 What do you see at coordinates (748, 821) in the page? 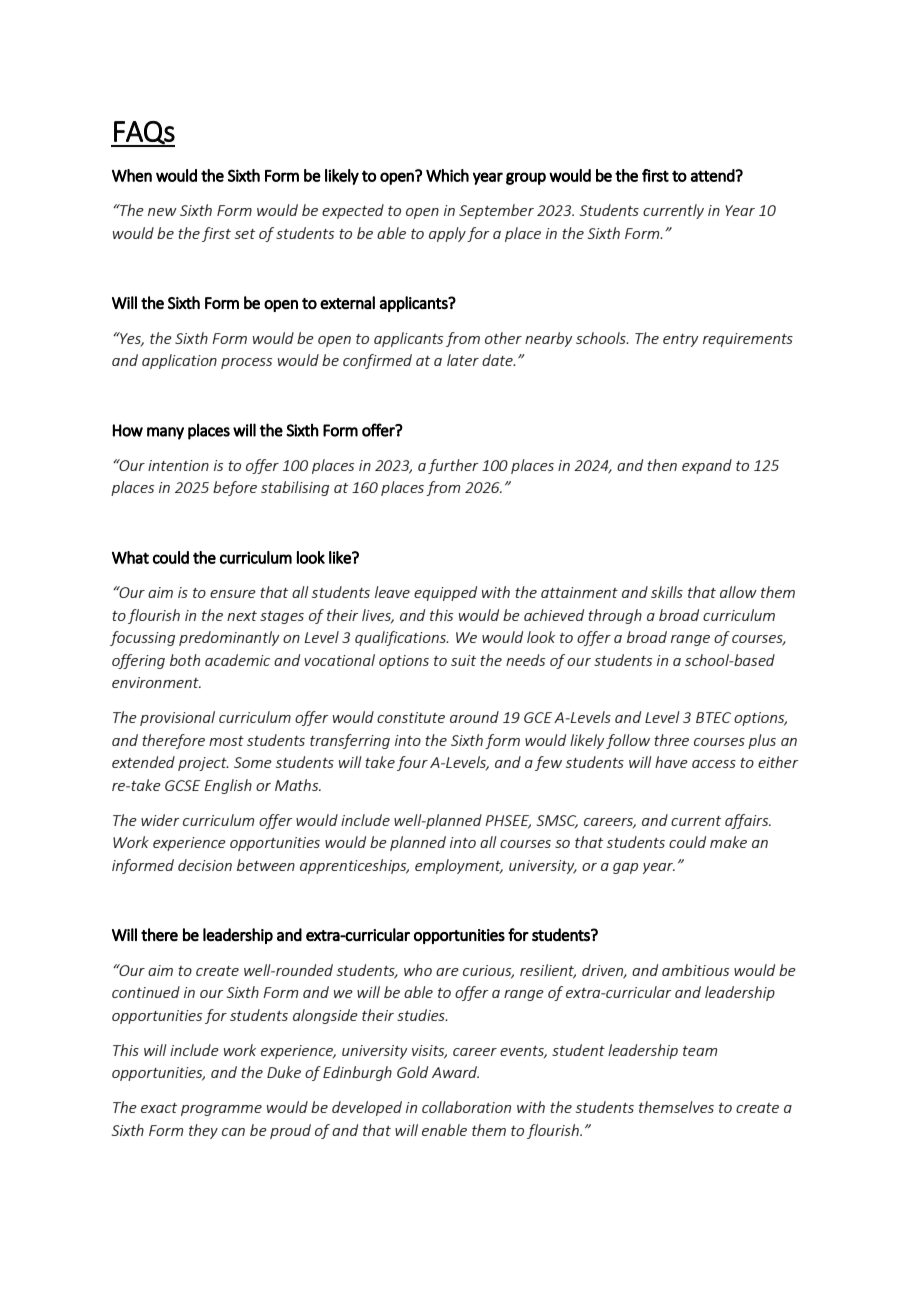
I see `affairs` at bounding box center [748, 821].
